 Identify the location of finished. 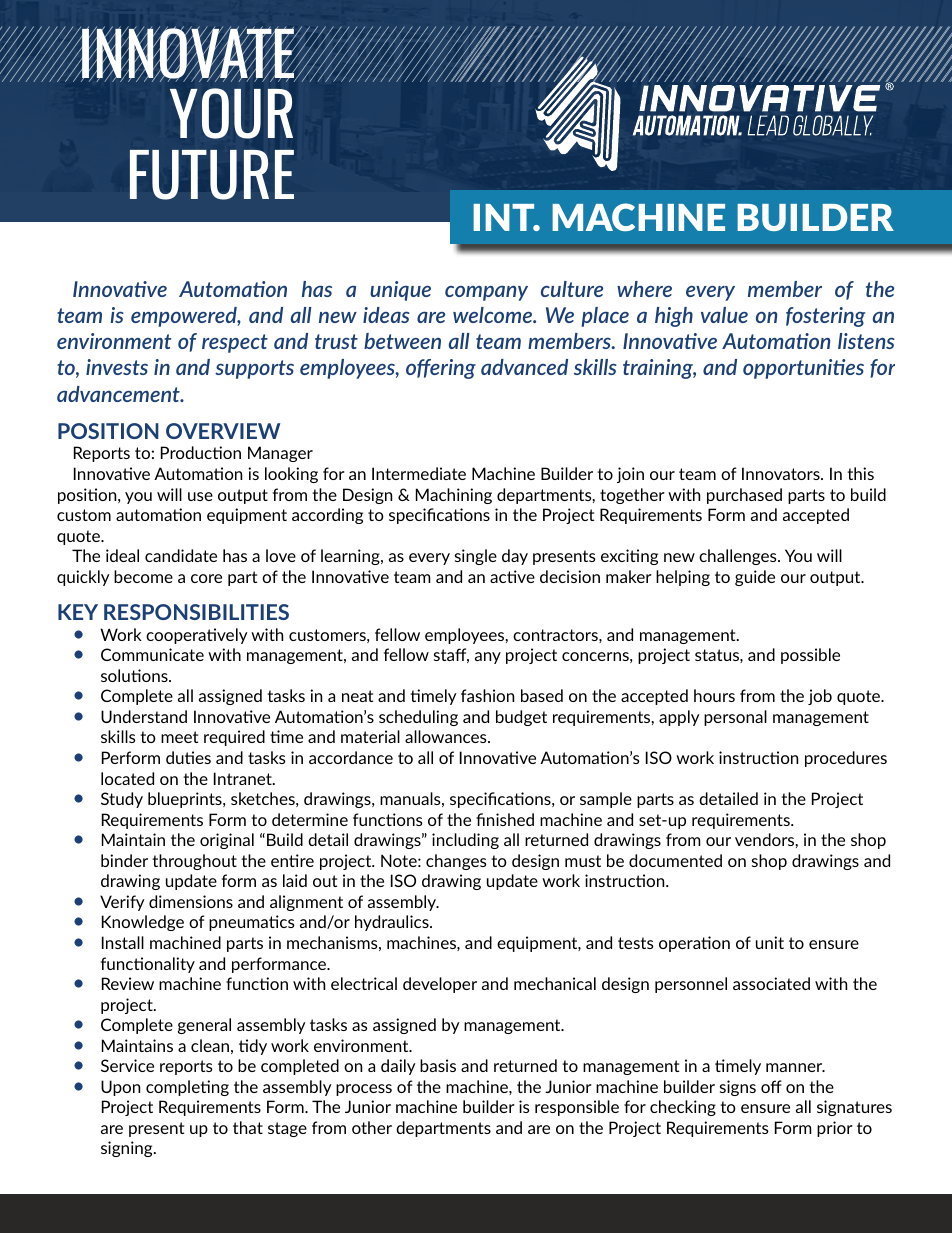
(505, 819).
